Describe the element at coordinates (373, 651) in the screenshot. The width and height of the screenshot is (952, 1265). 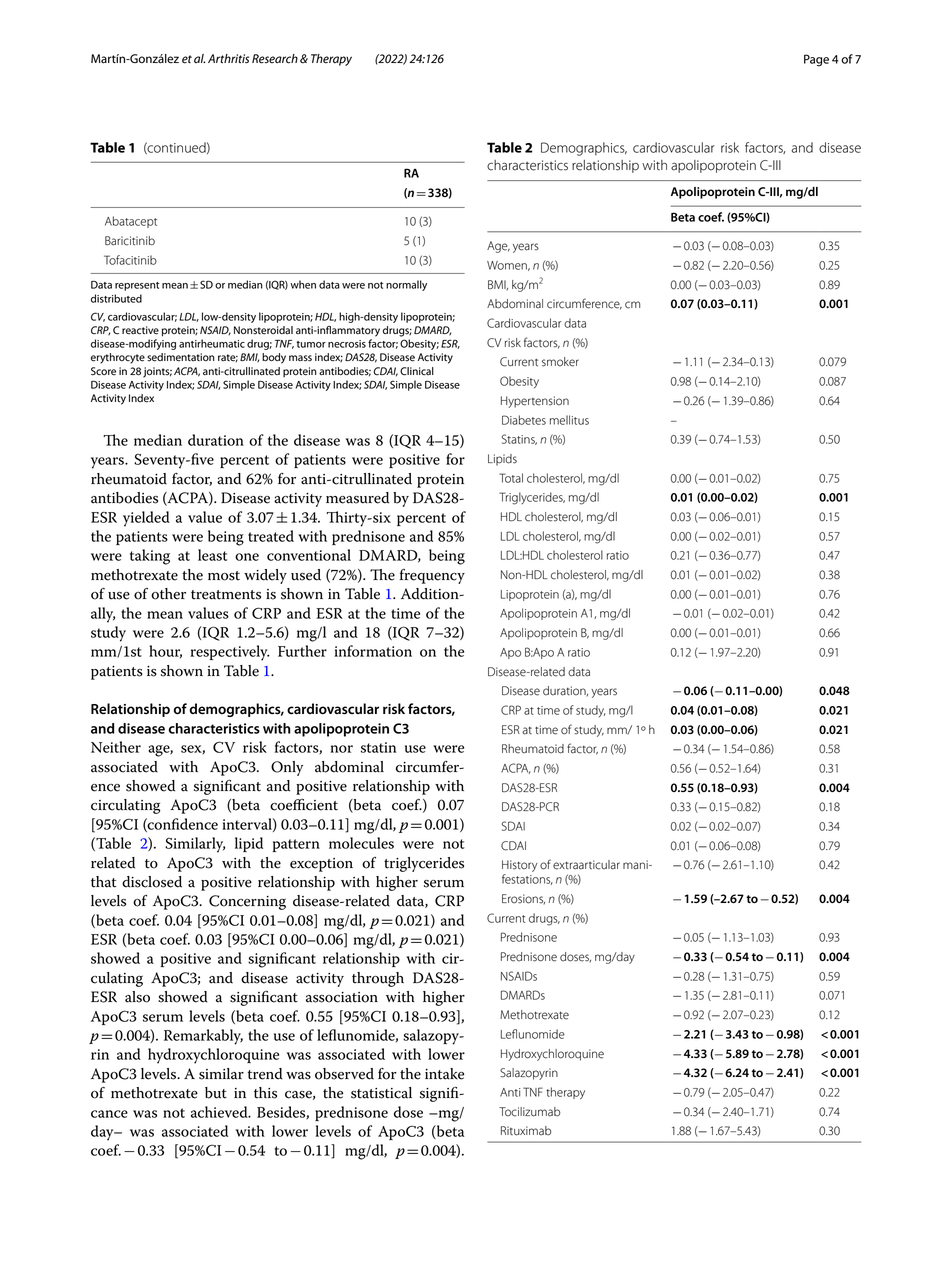
I see `information` at that location.
